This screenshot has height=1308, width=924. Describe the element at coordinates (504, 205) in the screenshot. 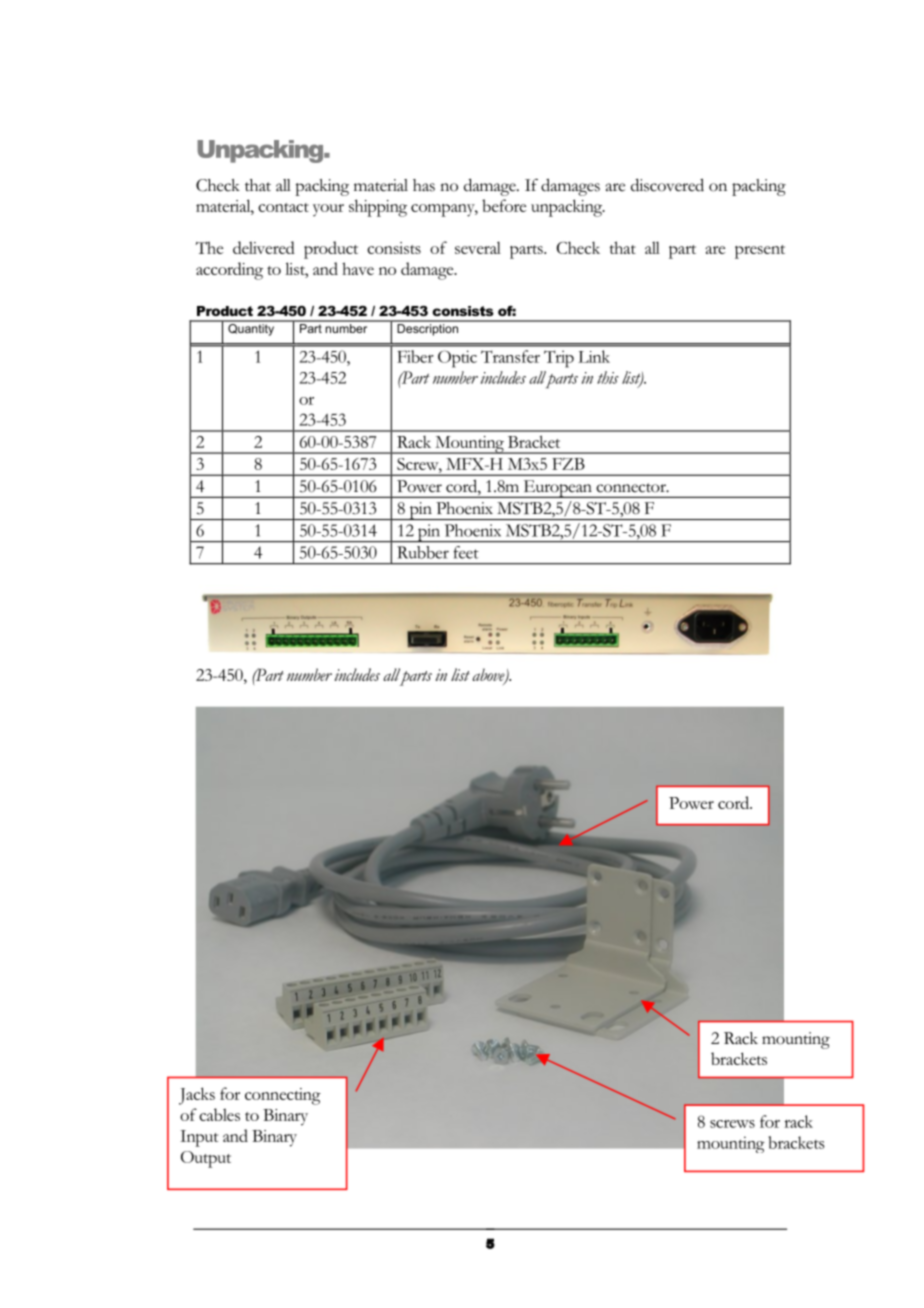

I see `before` at that location.
